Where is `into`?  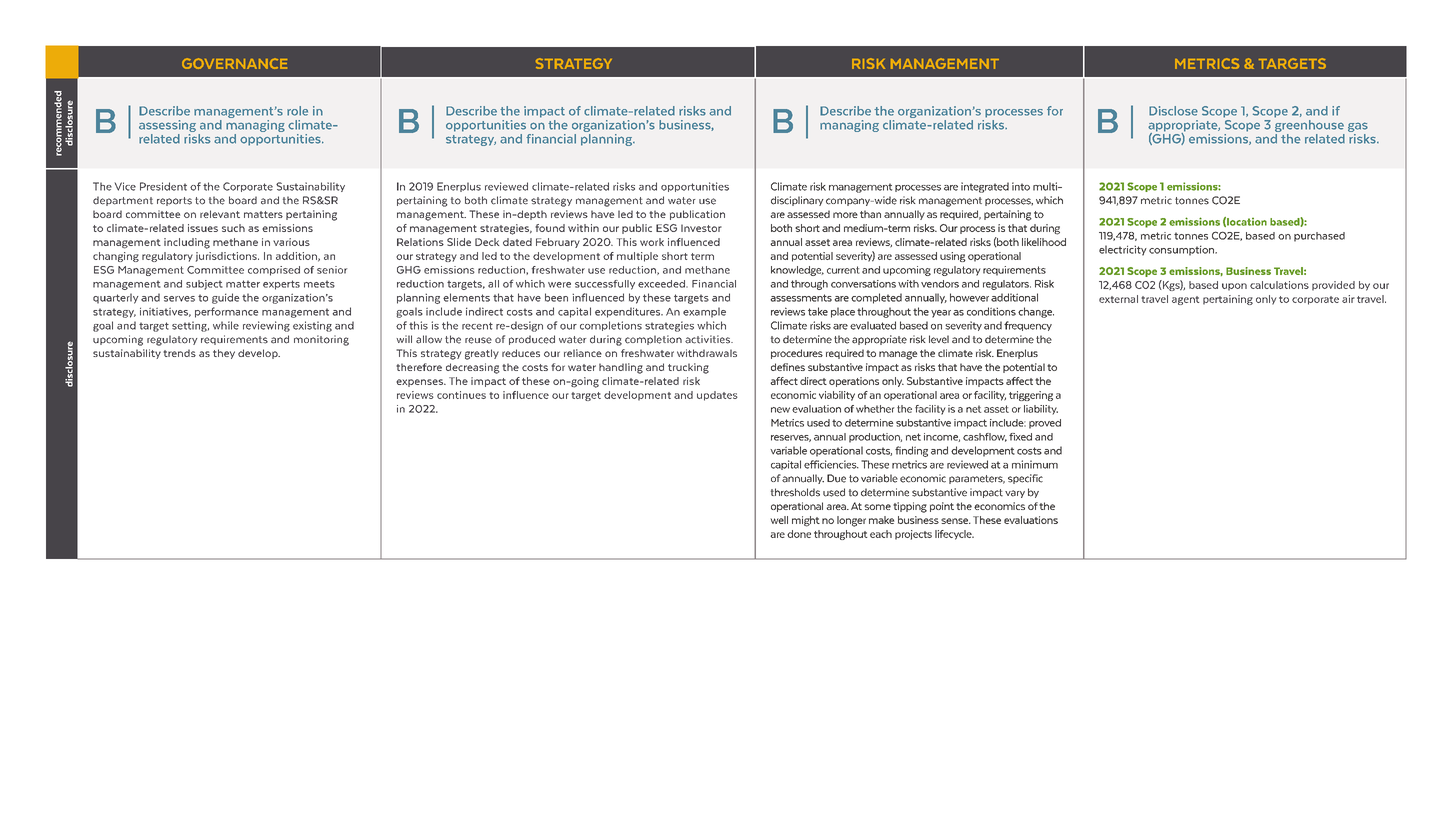
into is located at coordinates (1021, 186).
